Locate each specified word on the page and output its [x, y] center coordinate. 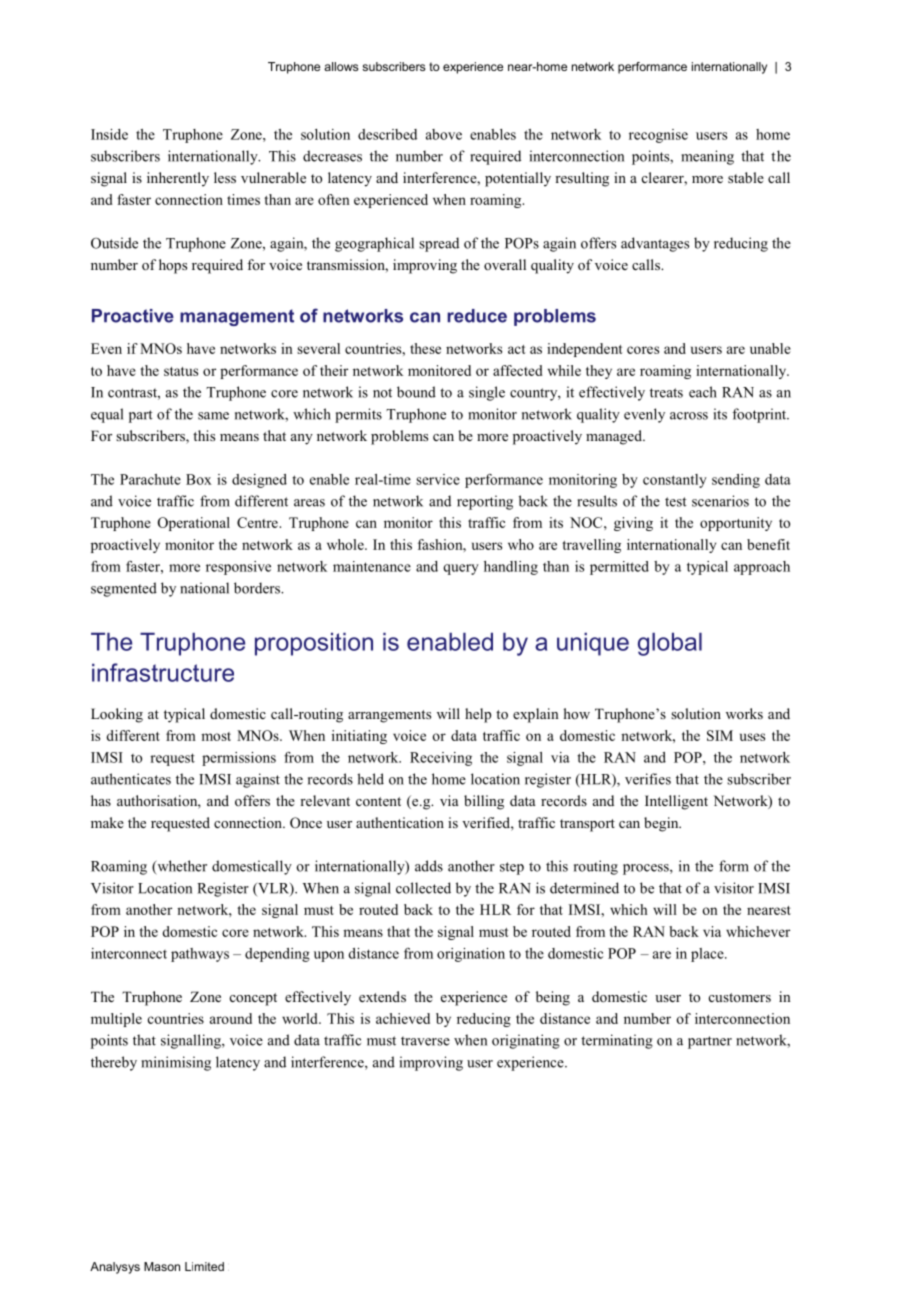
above [444, 134]
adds [429, 866]
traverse [425, 1041]
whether [181, 867]
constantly [675, 481]
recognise [658, 136]
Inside [109, 134]
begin [662, 824]
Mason [162, 1266]
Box [198, 479]
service [438, 479]
